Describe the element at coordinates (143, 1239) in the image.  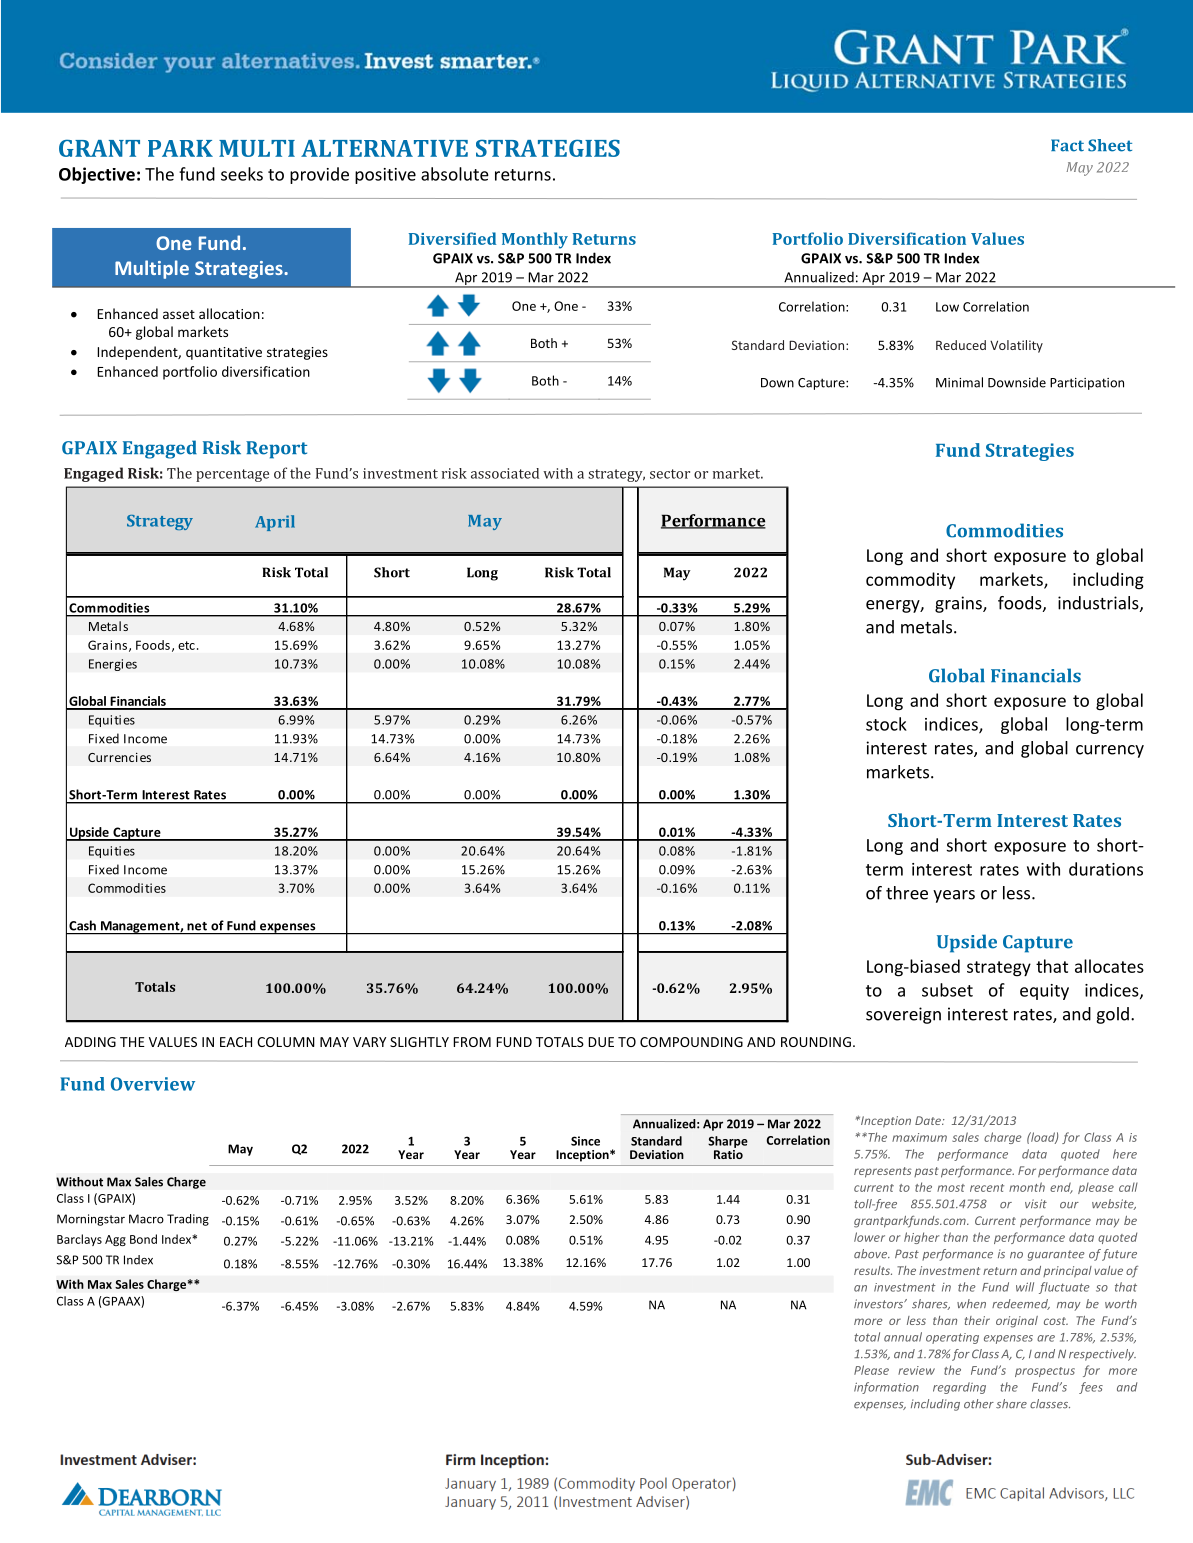
I see `Bond` at that location.
